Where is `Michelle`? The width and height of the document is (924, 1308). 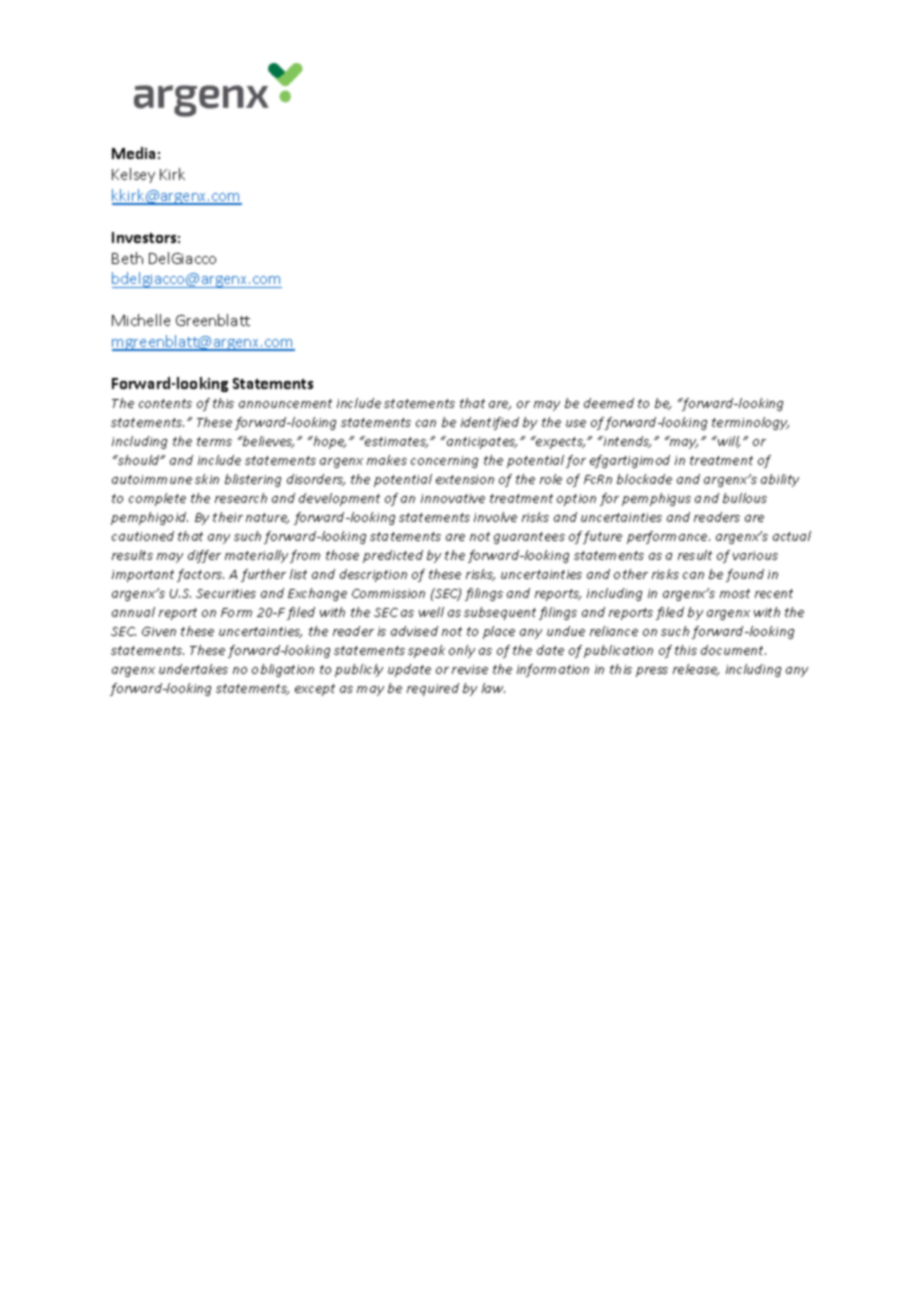
Michelle is located at coordinates (141, 320).
